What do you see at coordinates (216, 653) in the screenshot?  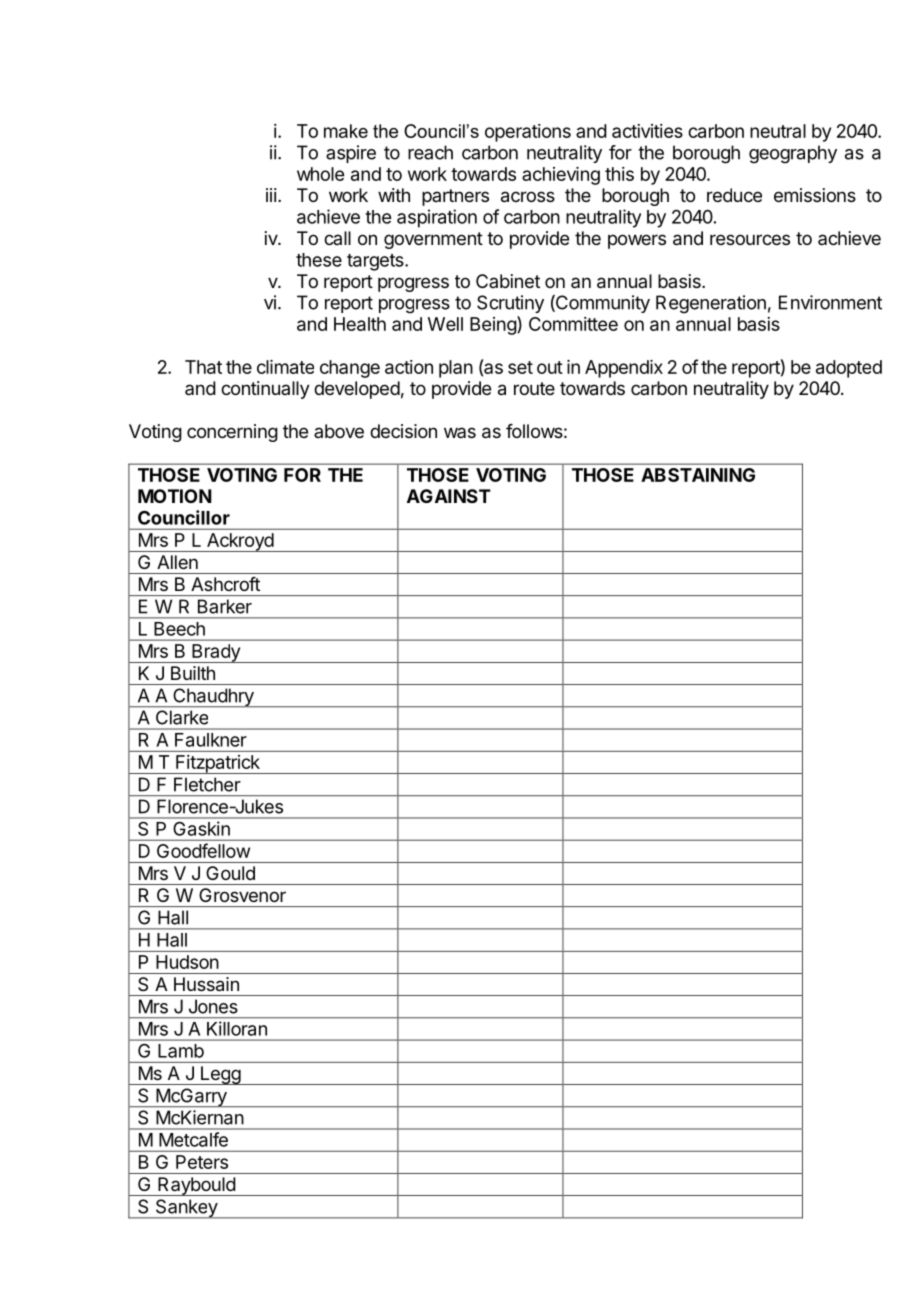 I see `Brady` at bounding box center [216, 653].
